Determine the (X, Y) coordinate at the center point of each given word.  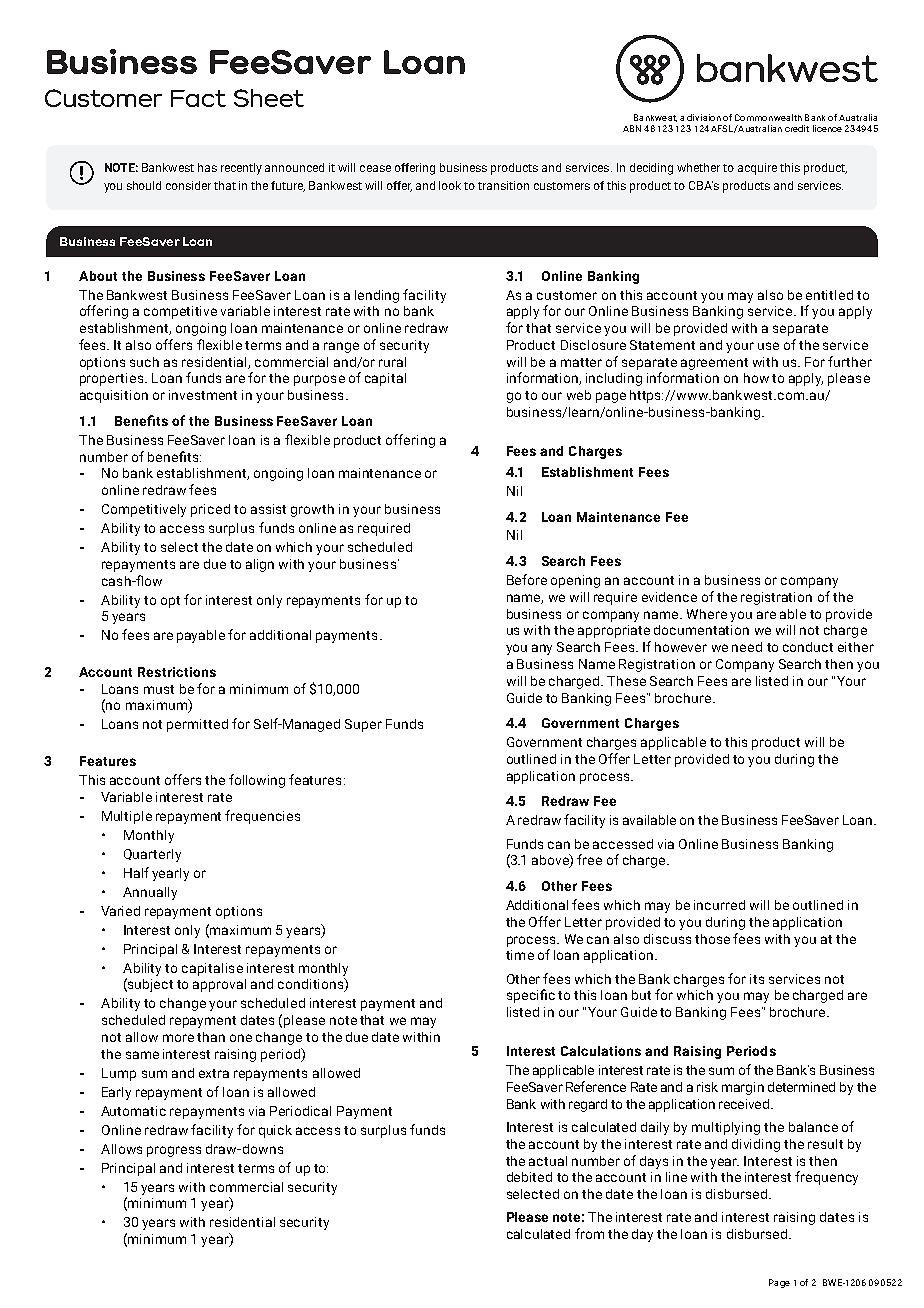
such (144, 362)
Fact (198, 98)
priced (210, 510)
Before (527, 579)
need (747, 647)
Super (363, 725)
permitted (197, 725)
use (768, 346)
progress (174, 1151)
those (712, 939)
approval (219, 985)
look (452, 185)
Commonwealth (768, 117)
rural (392, 362)
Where (707, 614)
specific (531, 996)
